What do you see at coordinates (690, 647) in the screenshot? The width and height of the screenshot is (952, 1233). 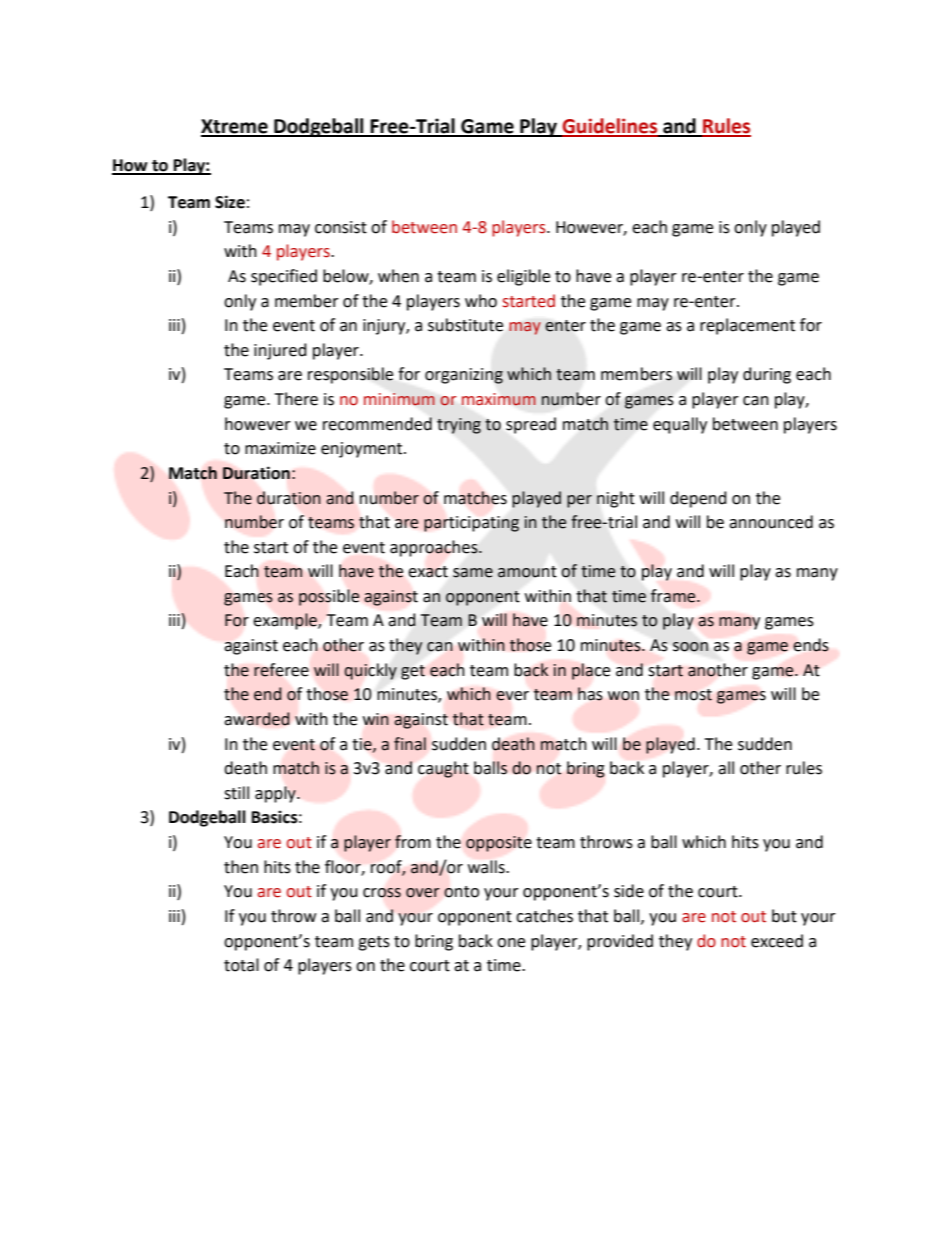 I see `soon` at bounding box center [690, 647].
